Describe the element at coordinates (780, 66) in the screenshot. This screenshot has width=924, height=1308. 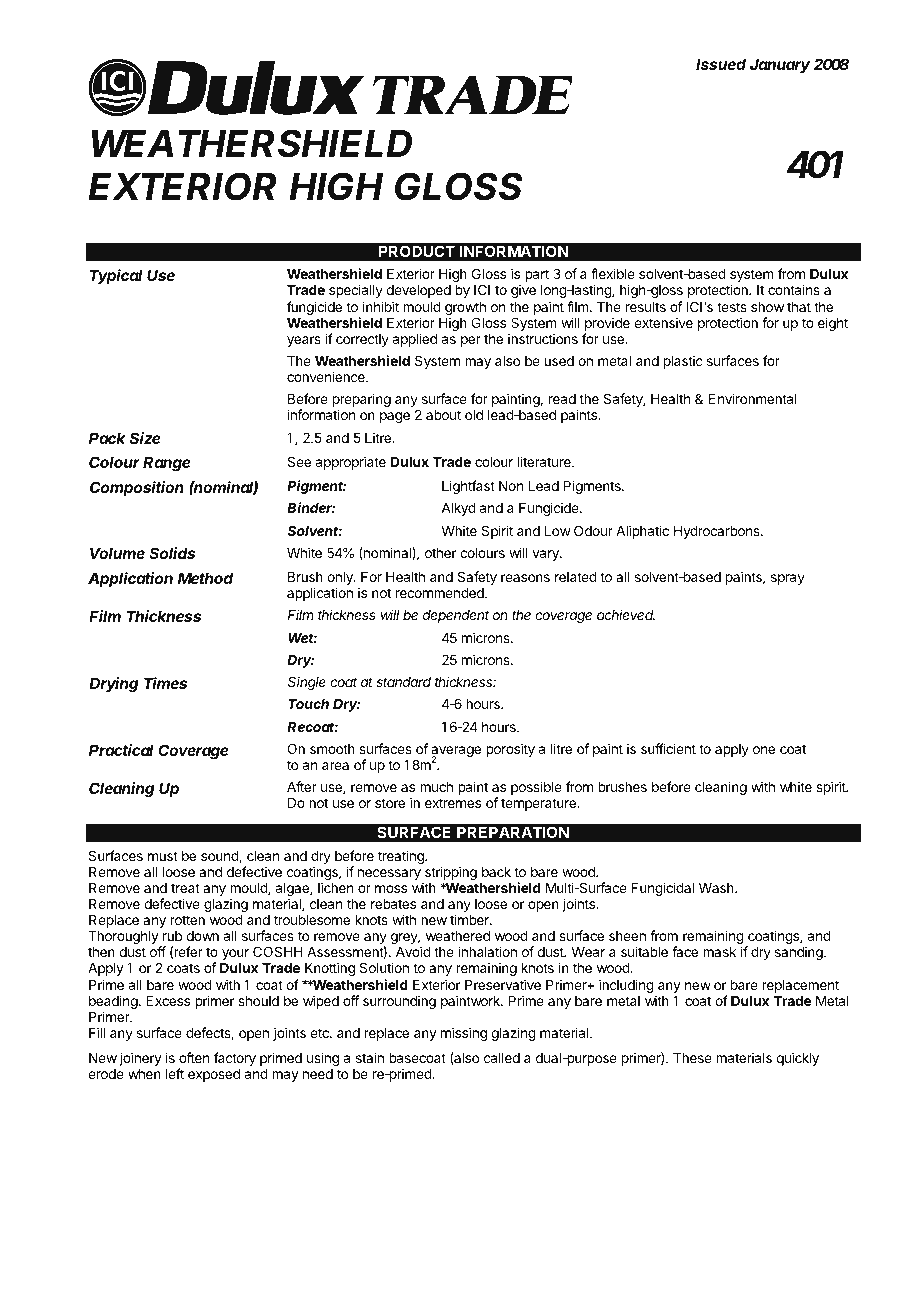
I see `January` at that location.
